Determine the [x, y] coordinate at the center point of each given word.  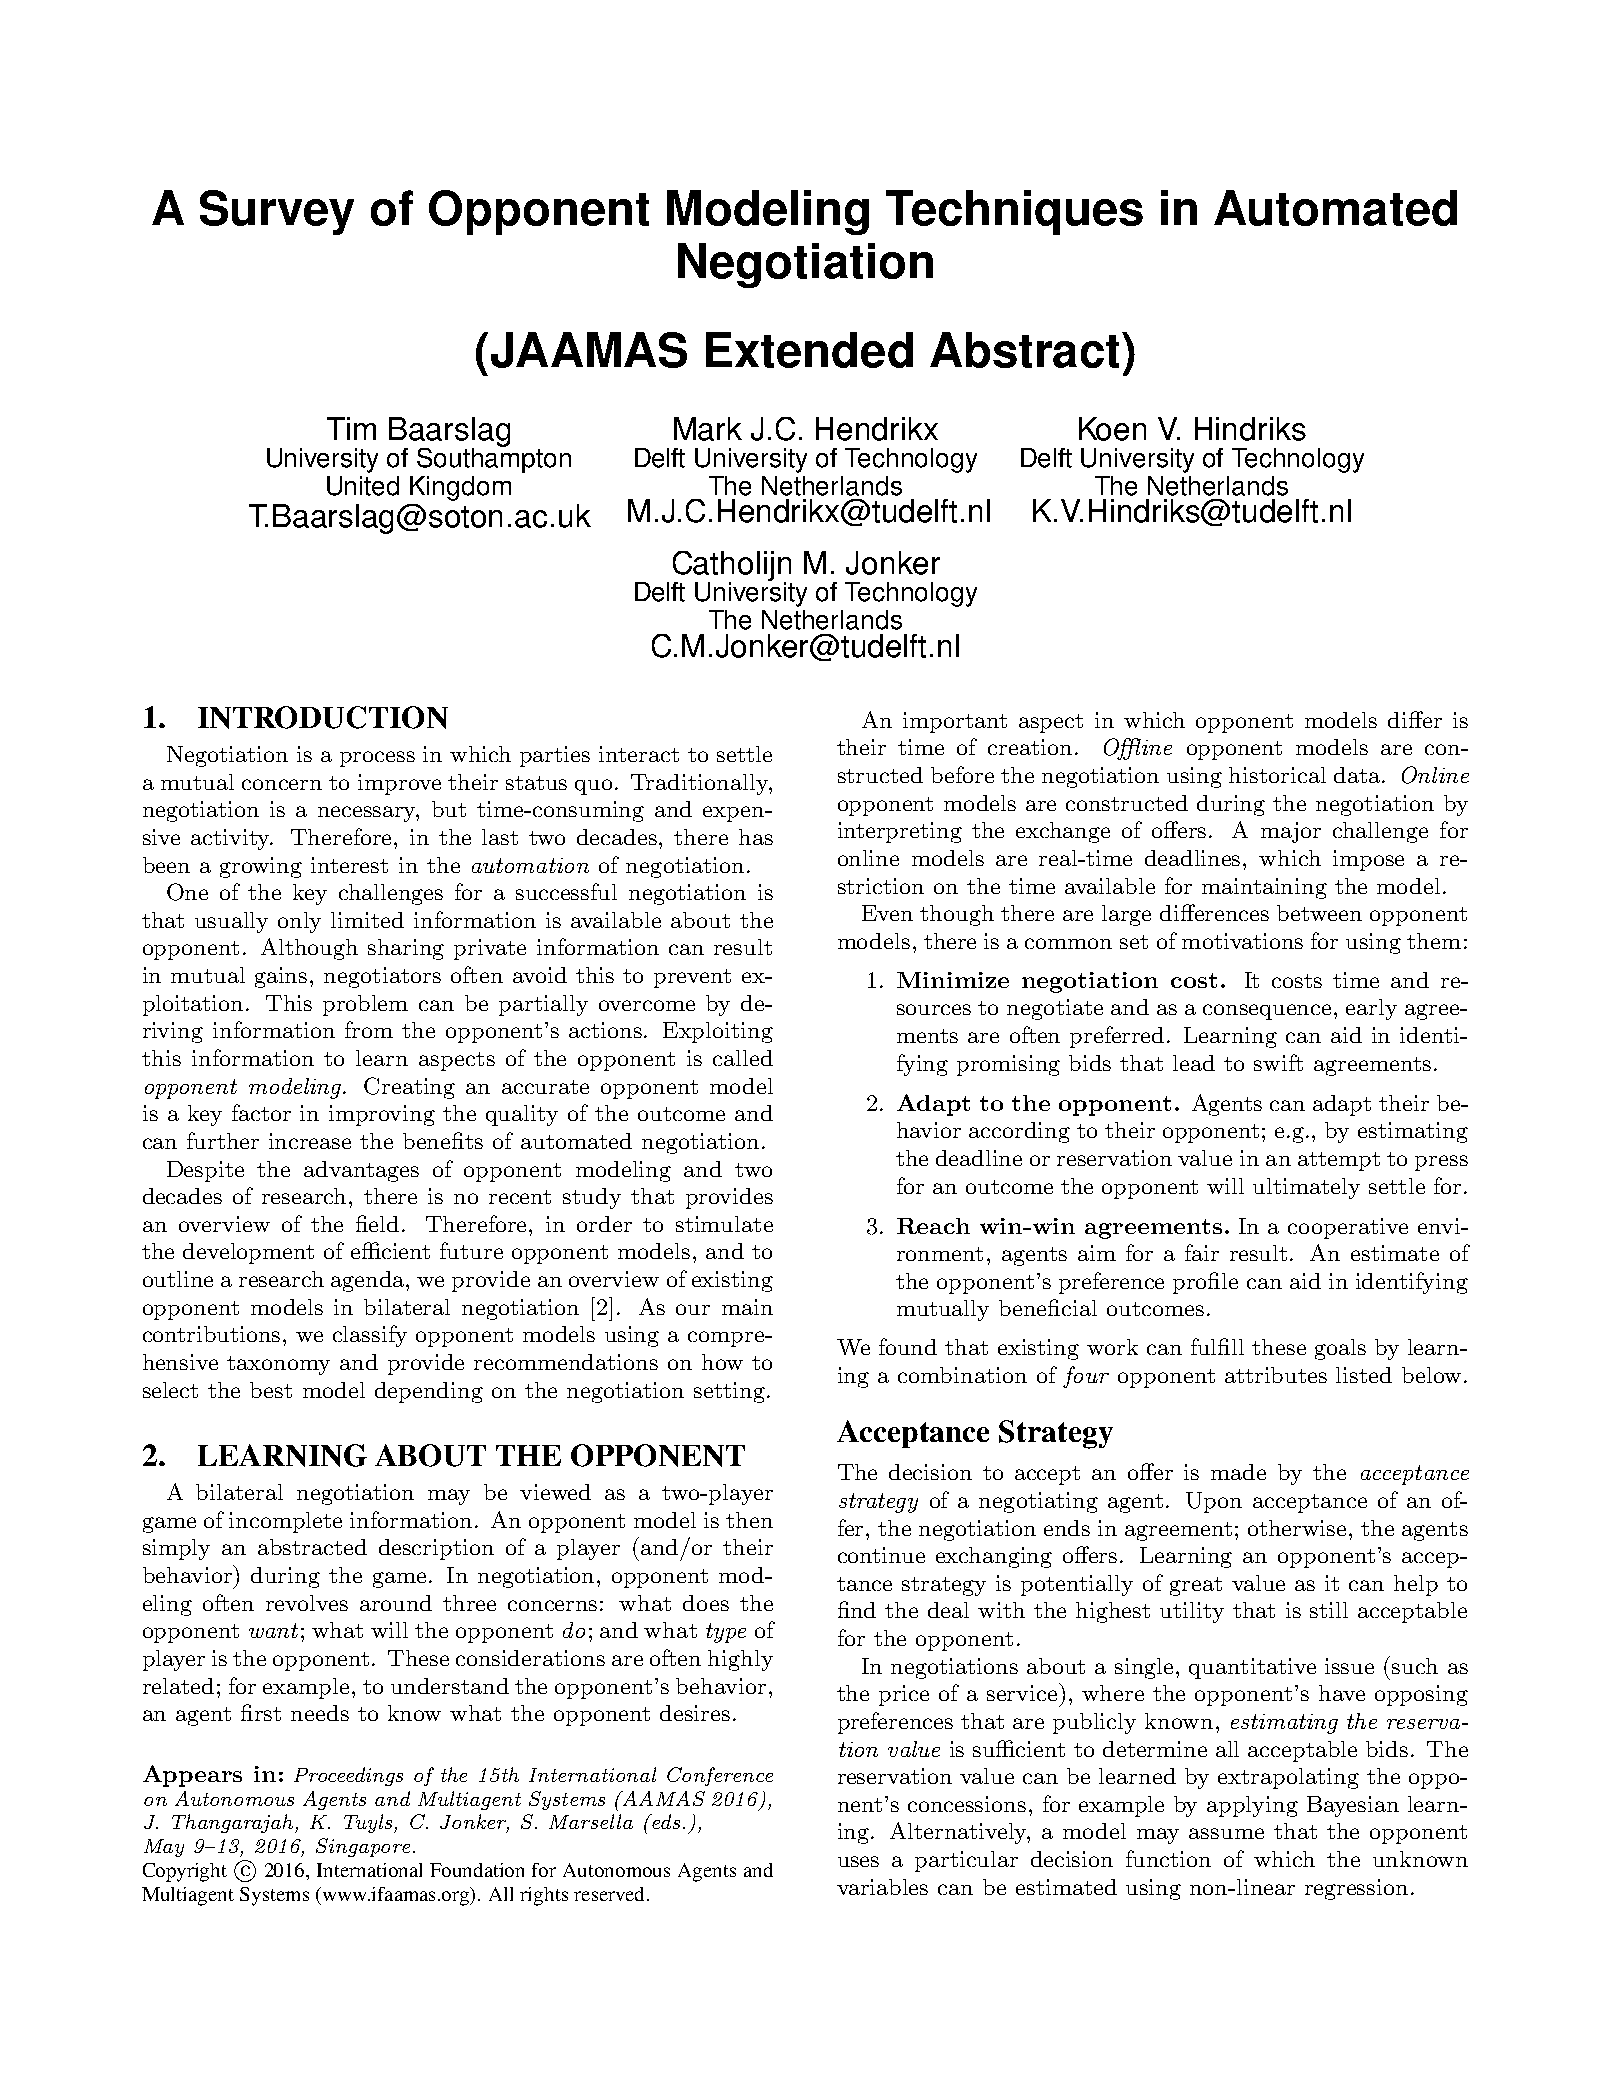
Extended [809, 350]
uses [858, 1861]
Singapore [363, 1847]
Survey [277, 212]
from [369, 1029]
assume [1226, 1833]
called [743, 1058]
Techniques [1014, 212]
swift [1278, 1062]
